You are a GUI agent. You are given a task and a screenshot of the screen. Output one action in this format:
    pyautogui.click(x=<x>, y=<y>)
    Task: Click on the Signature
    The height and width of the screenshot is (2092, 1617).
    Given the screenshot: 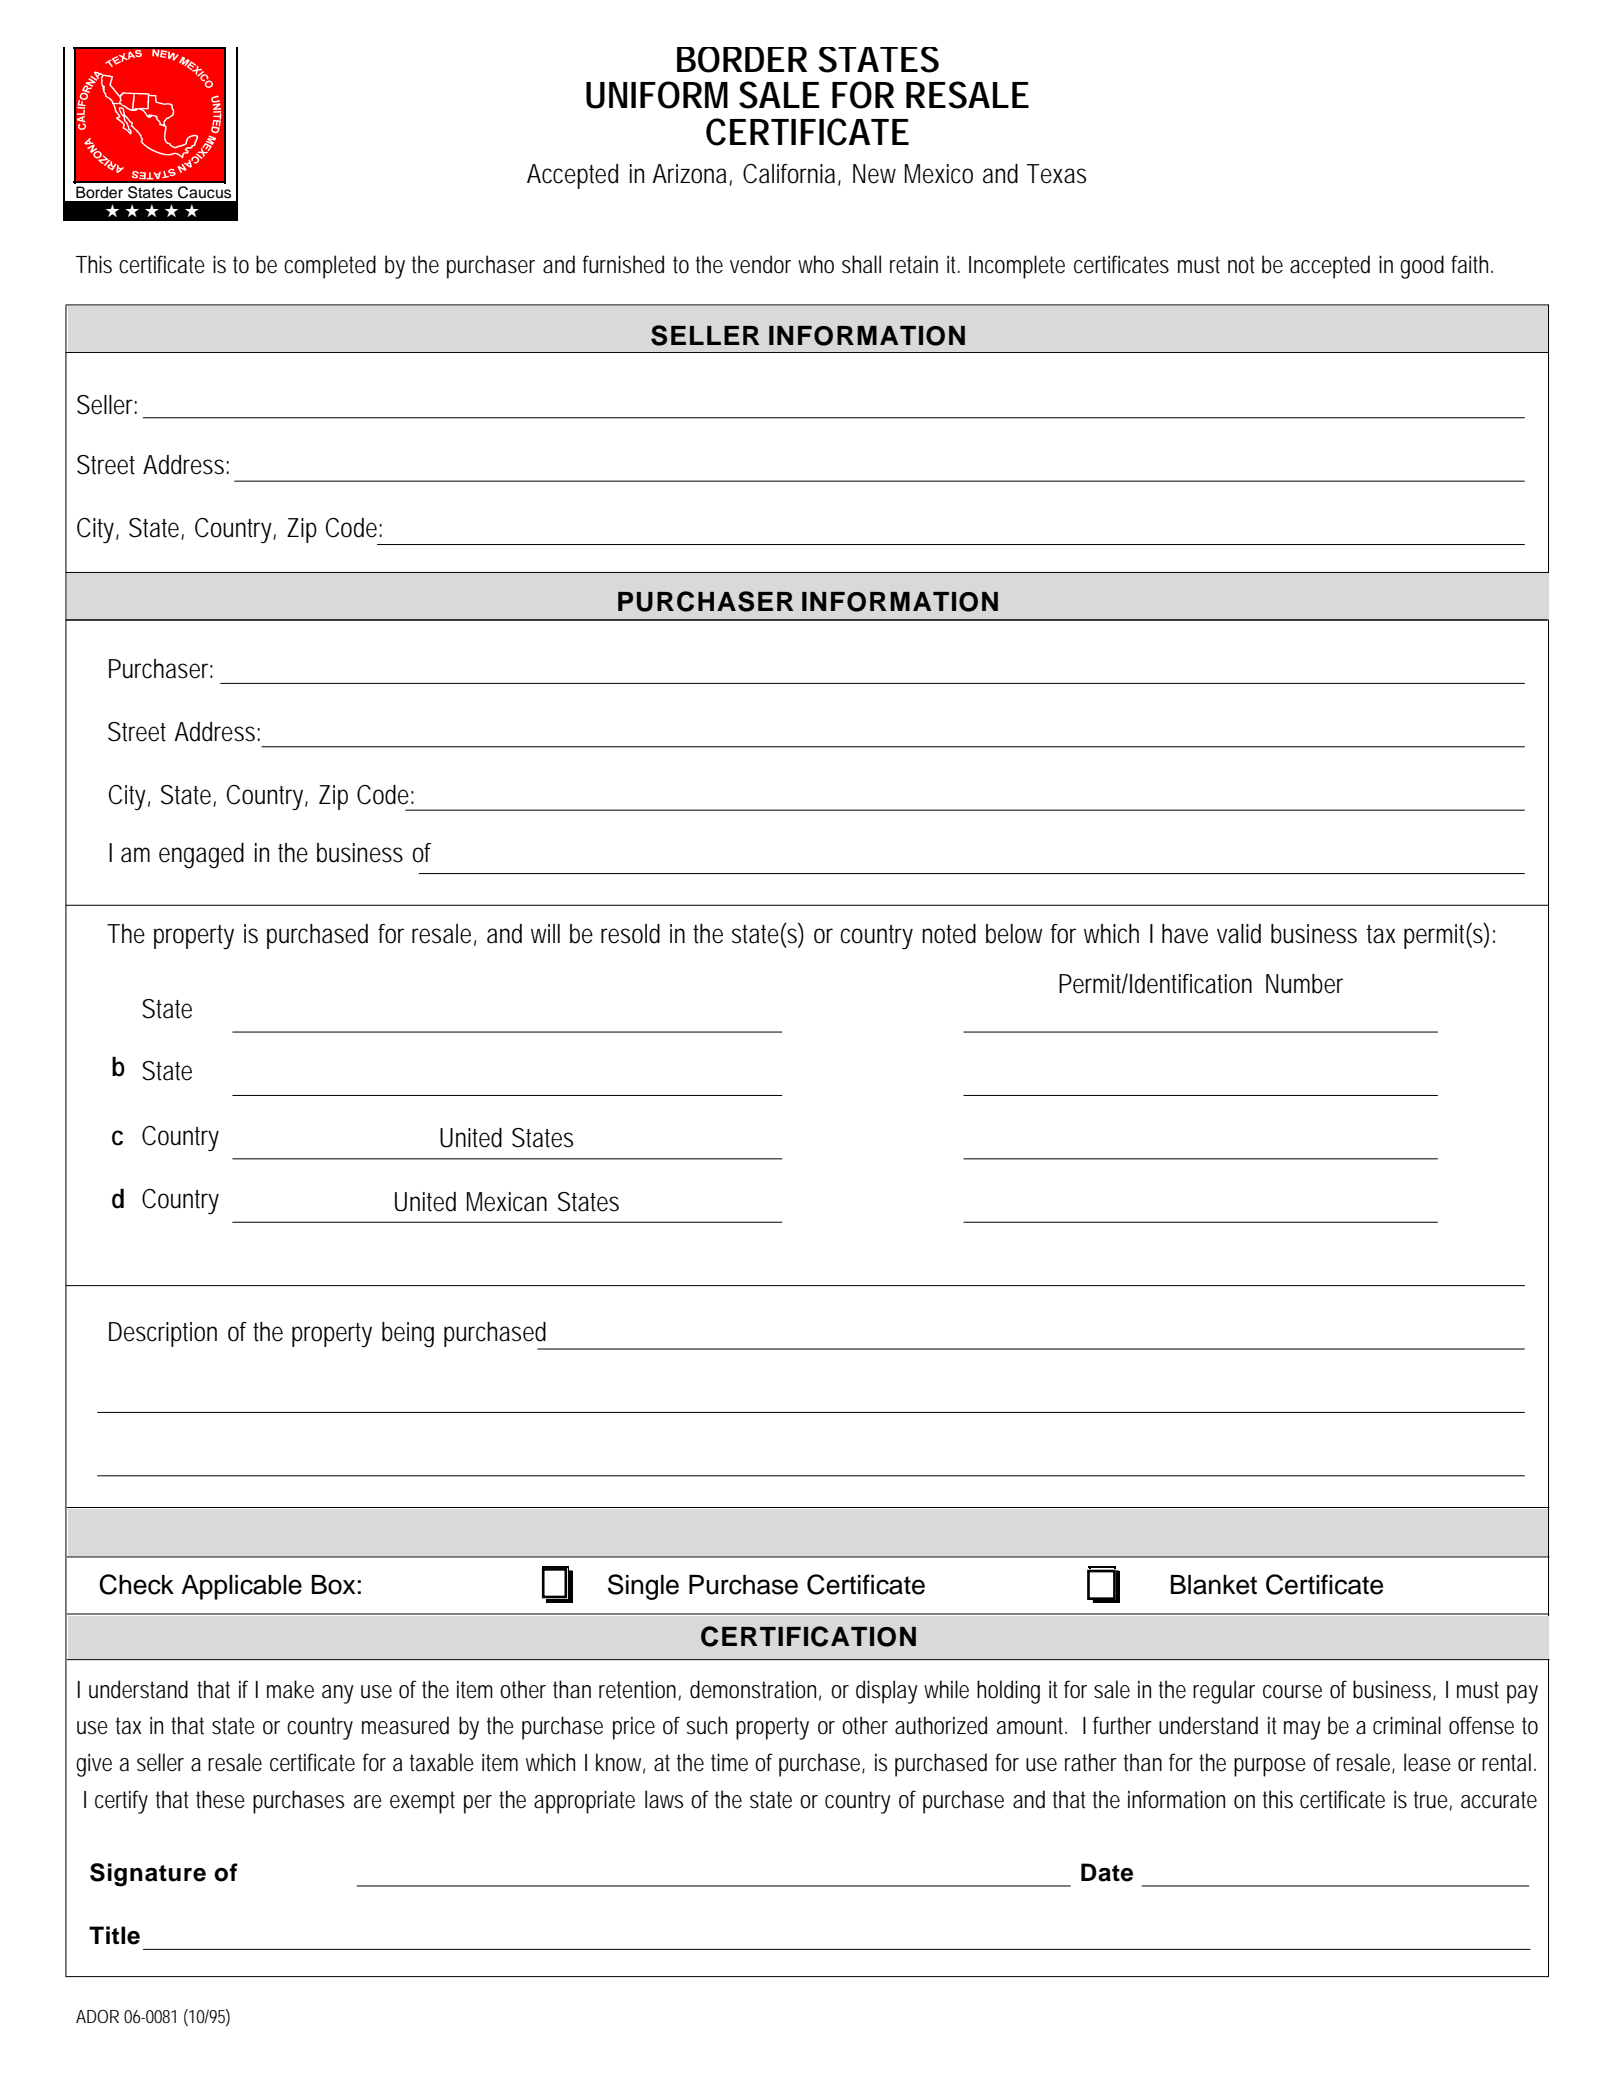 What is the action you would take?
    pyautogui.click(x=148, y=1875)
